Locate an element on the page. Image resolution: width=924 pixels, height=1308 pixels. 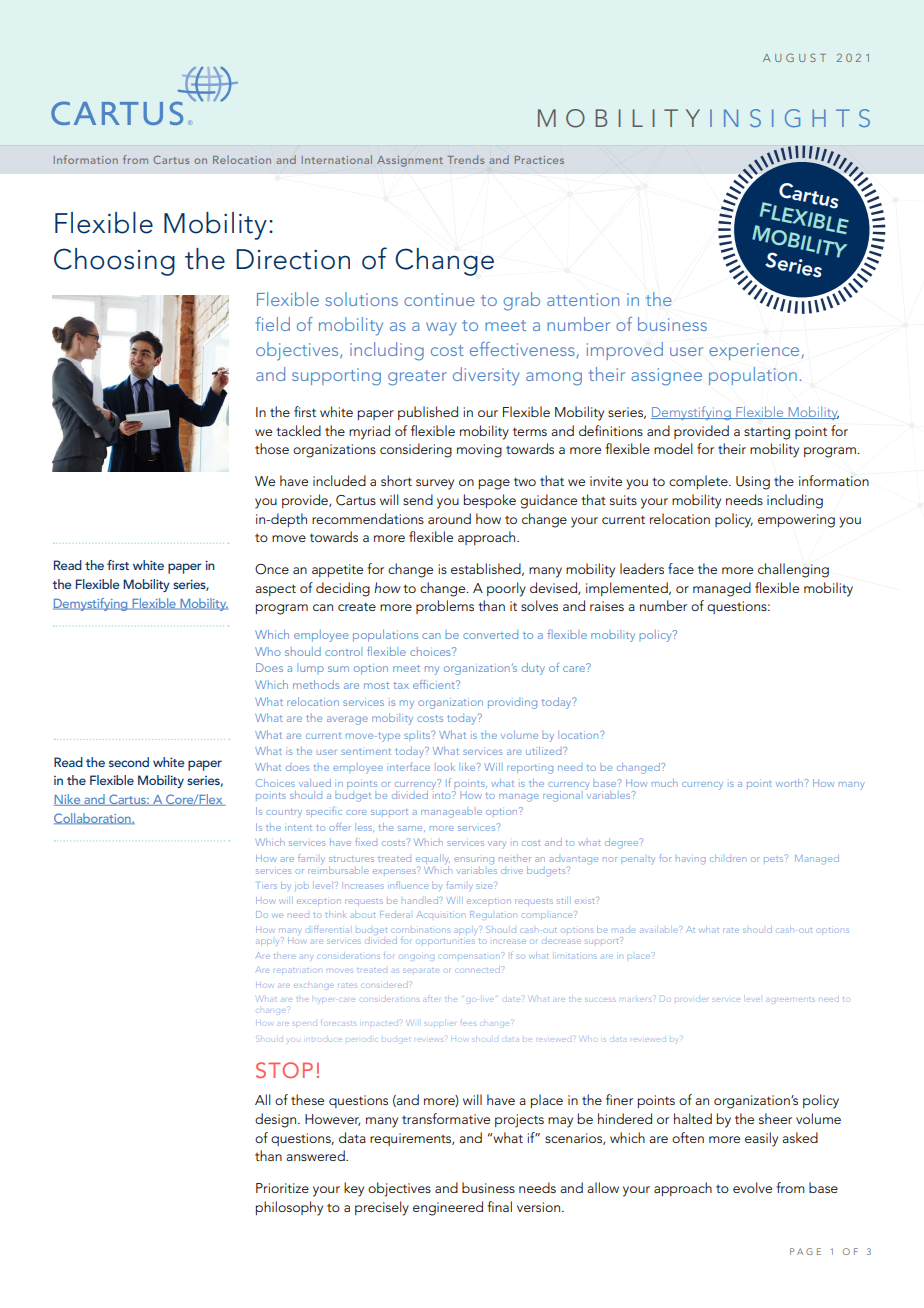
leaders is located at coordinates (642, 568).
